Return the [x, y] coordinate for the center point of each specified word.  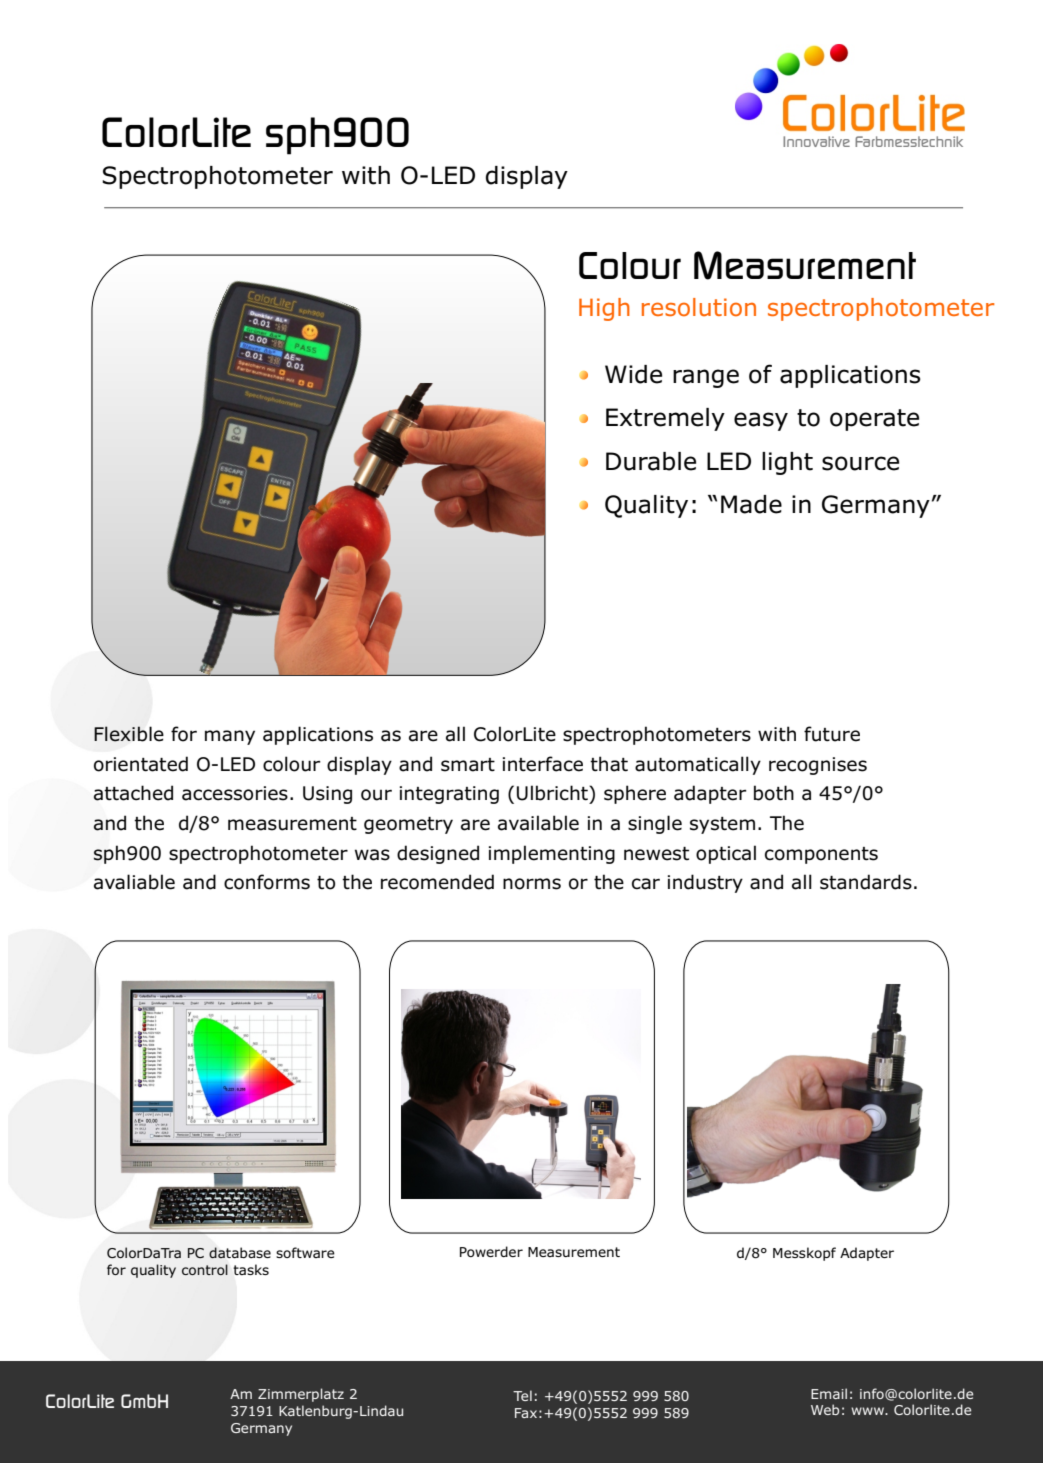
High [604, 309]
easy [761, 421]
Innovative [816, 141]
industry [705, 883]
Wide [633, 374]
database [240, 1253]
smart [468, 765]
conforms [267, 882]
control [205, 1269]
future [832, 734]
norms [532, 884]
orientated [141, 764]
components [821, 855]
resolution [699, 307]
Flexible [129, 734]
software [305, 1252]
